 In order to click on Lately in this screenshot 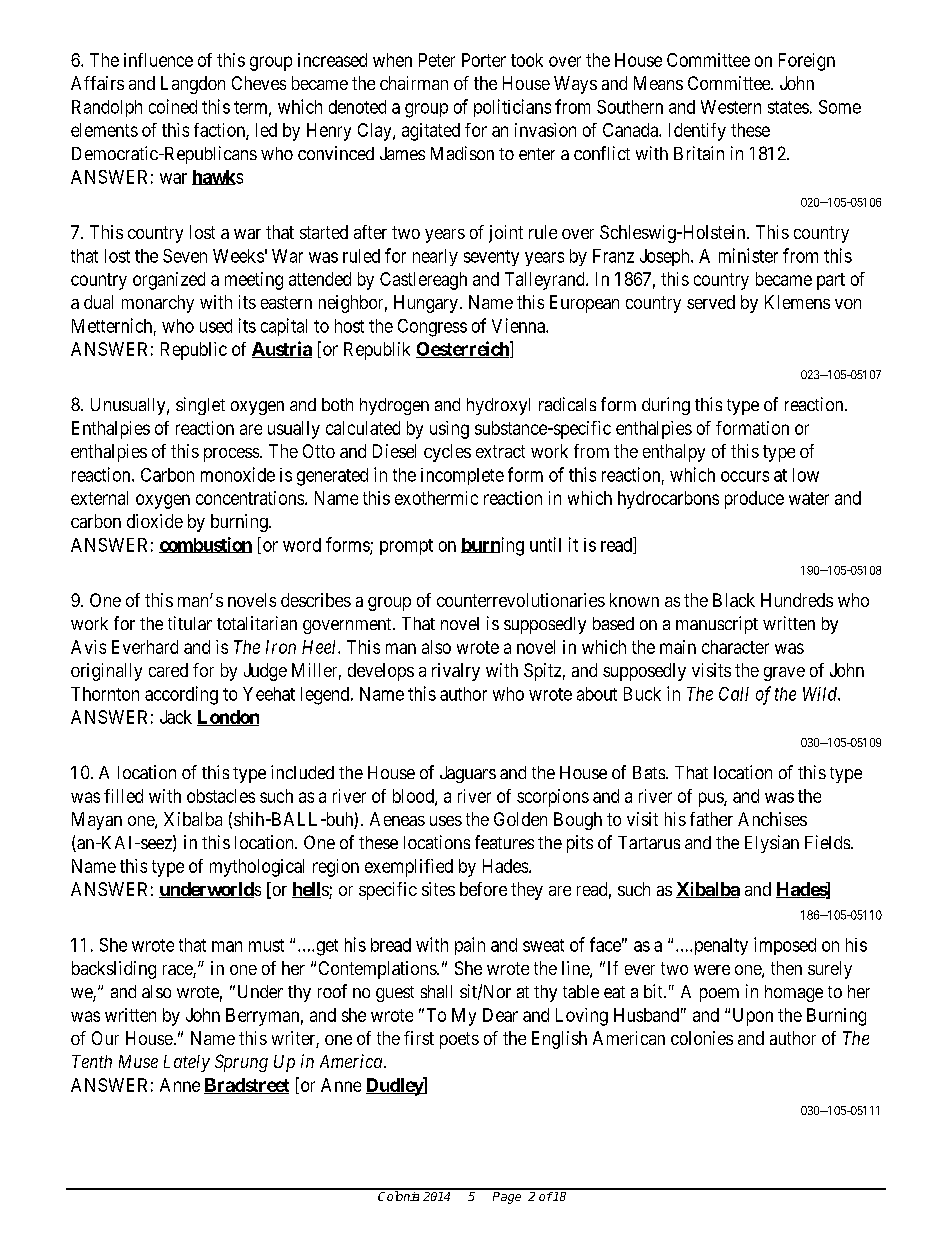, I will do `click(187, 1063)`.
